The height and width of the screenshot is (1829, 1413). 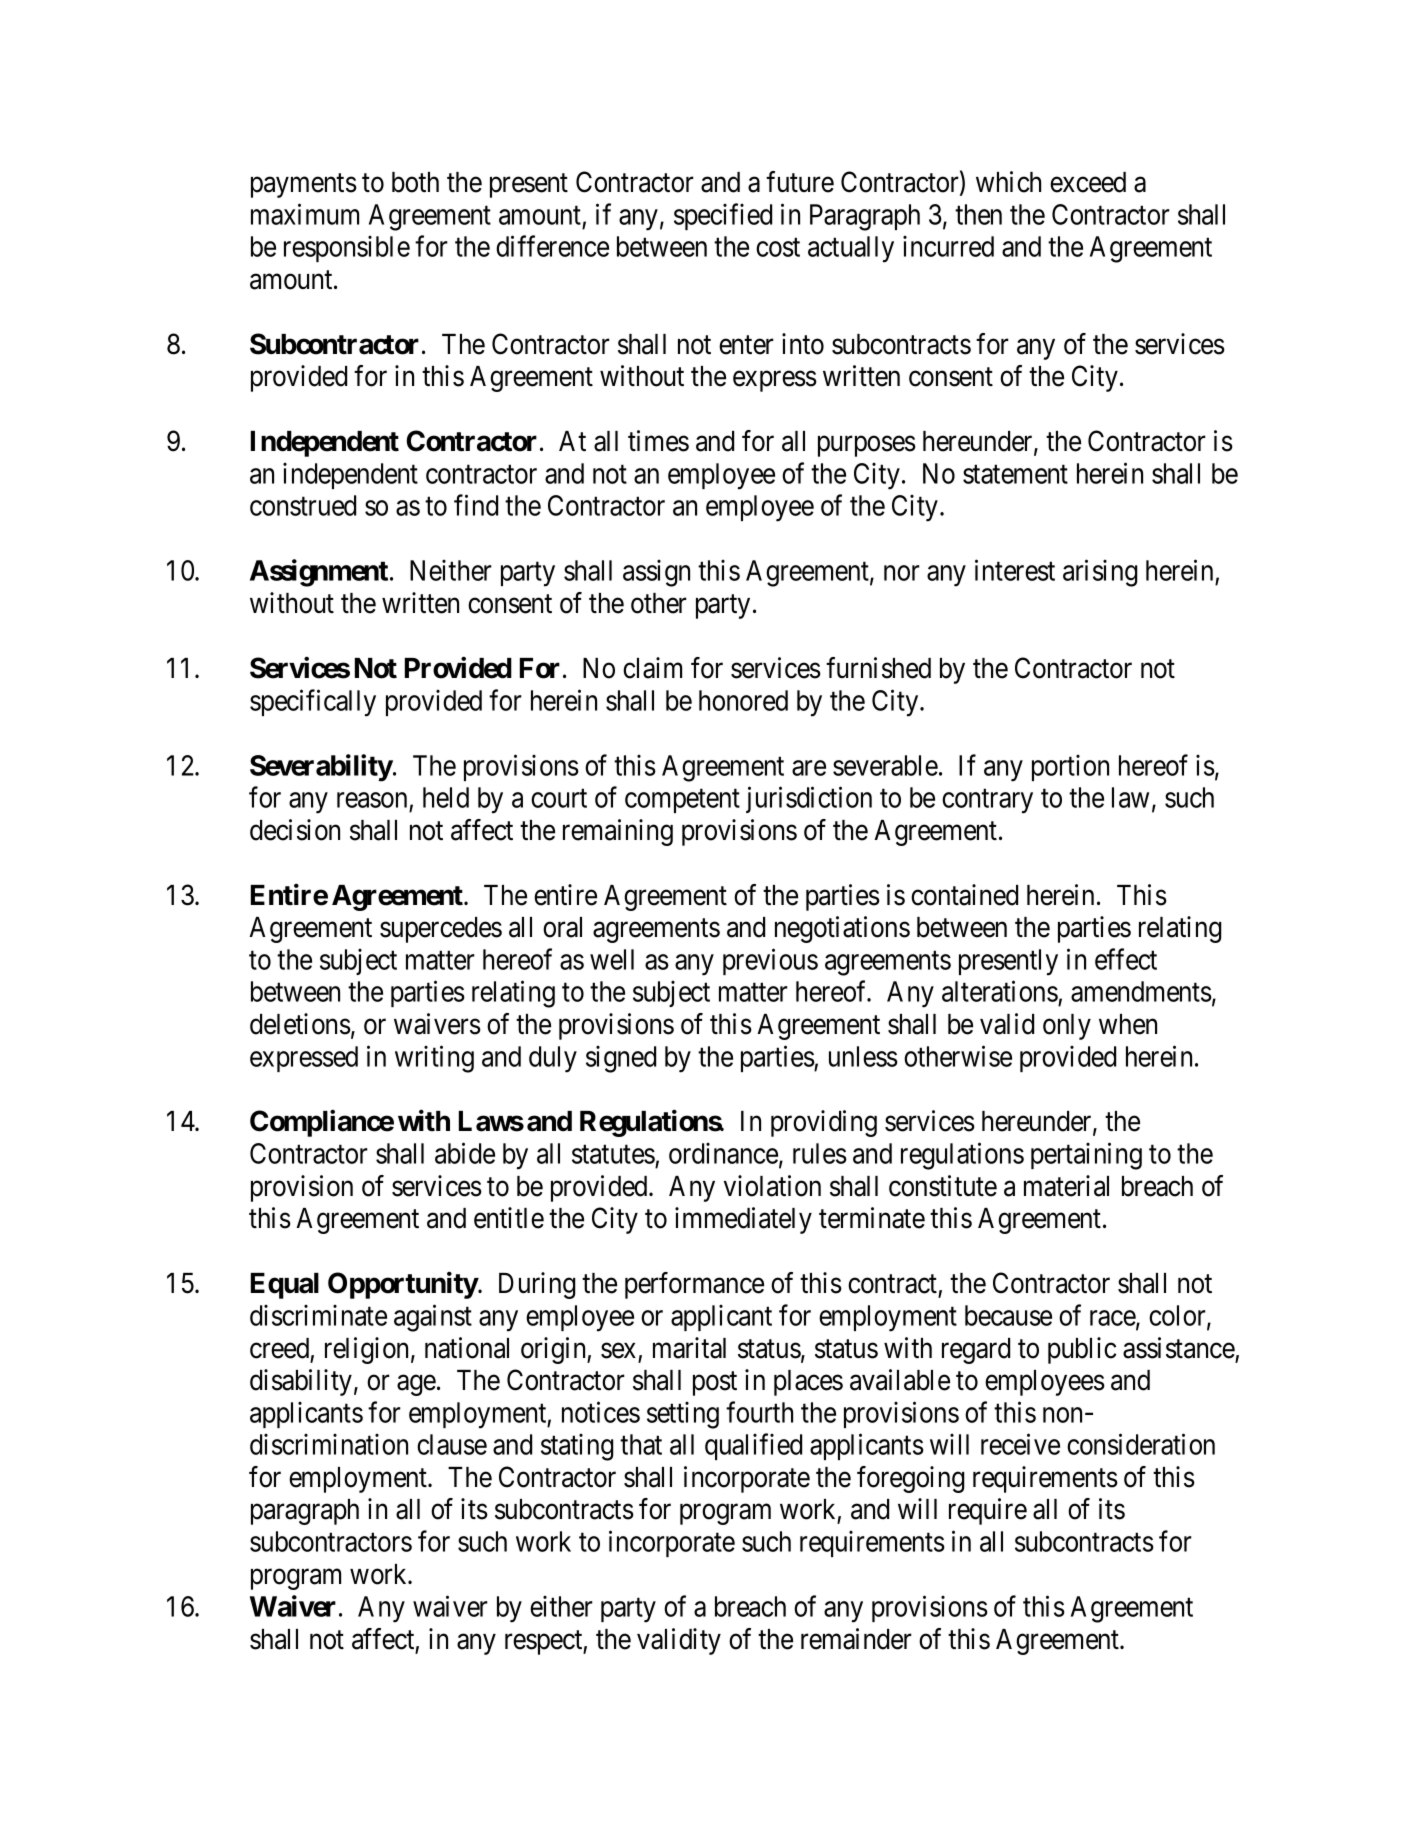 I want to click on abide, so click(x=465, y=1153).
